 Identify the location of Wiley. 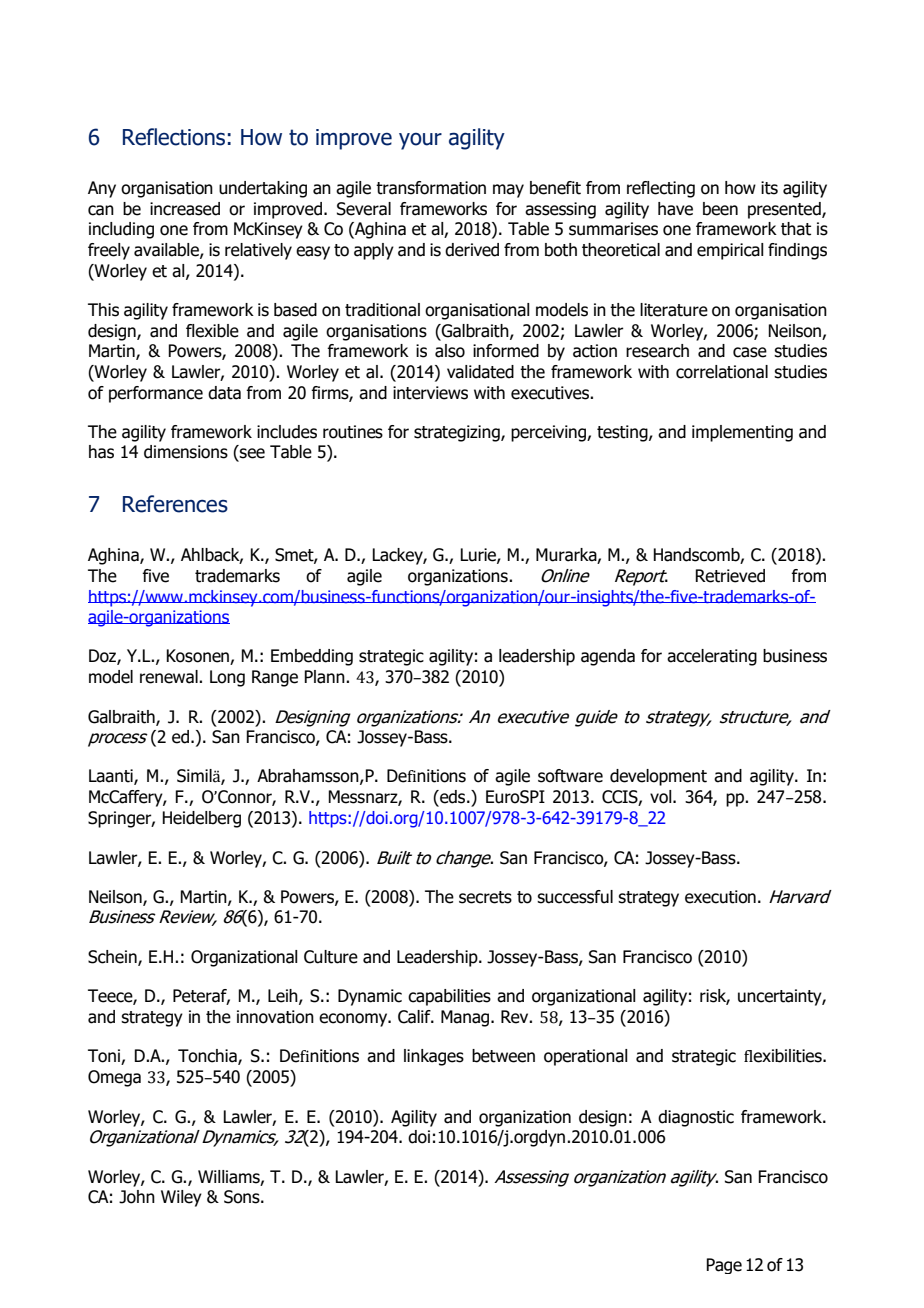
(181, 1198).
